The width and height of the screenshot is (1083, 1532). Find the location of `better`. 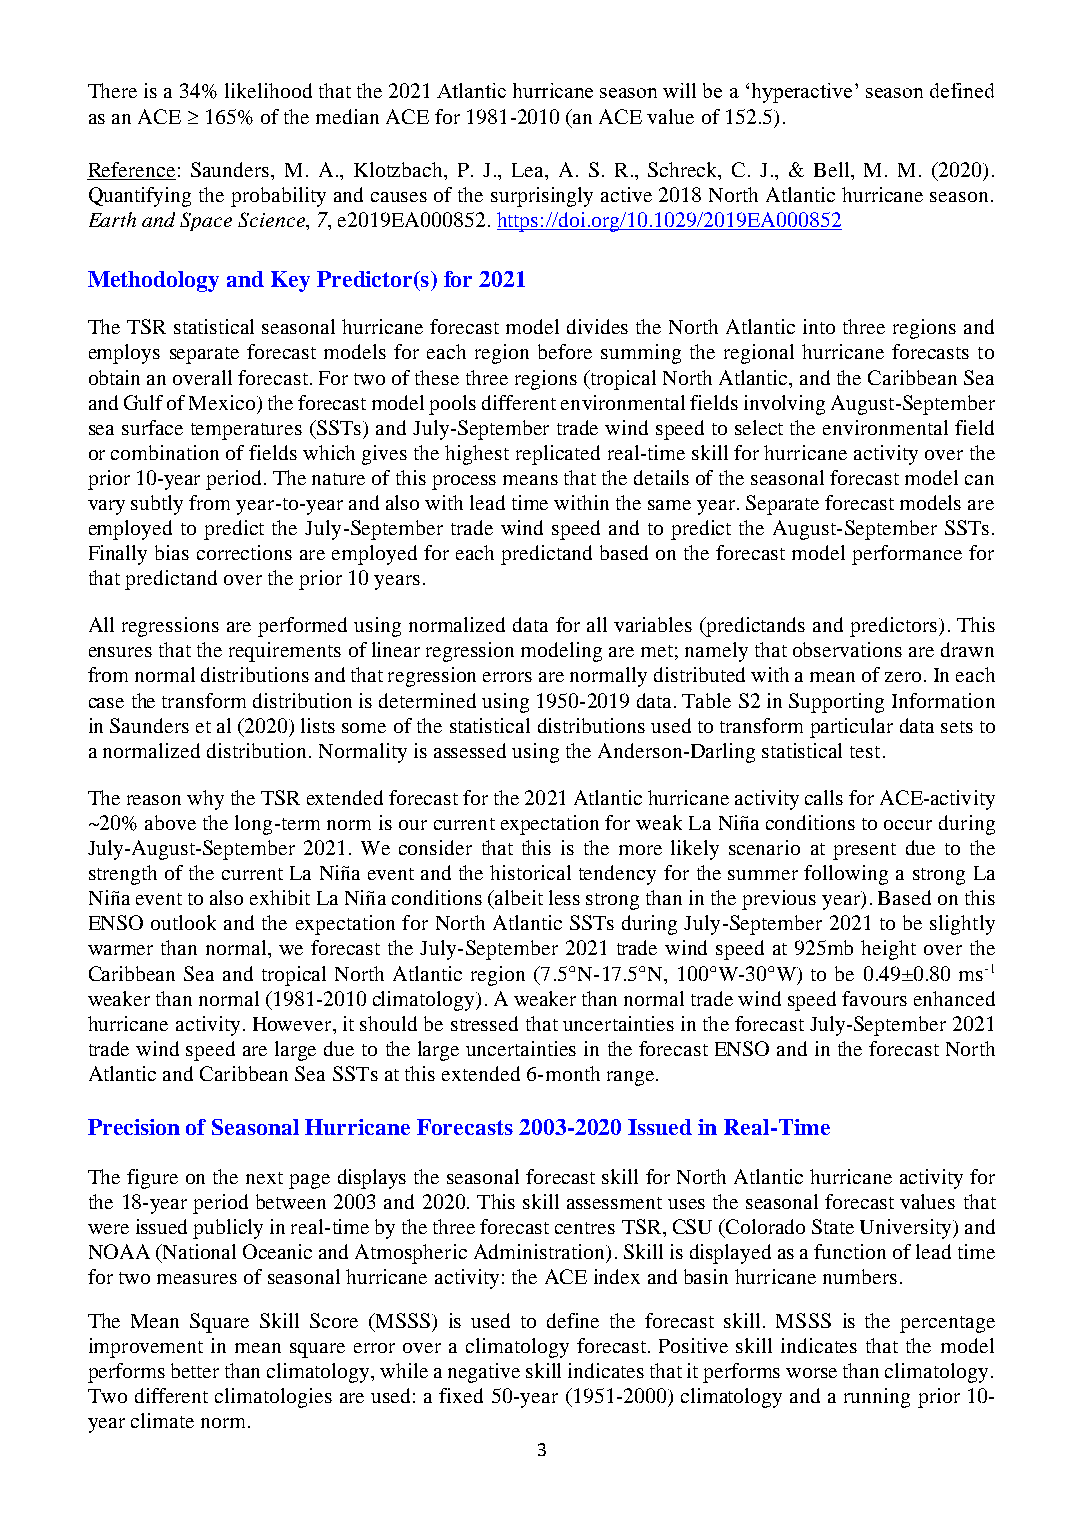

better is located at coordinates (195, 1370).
